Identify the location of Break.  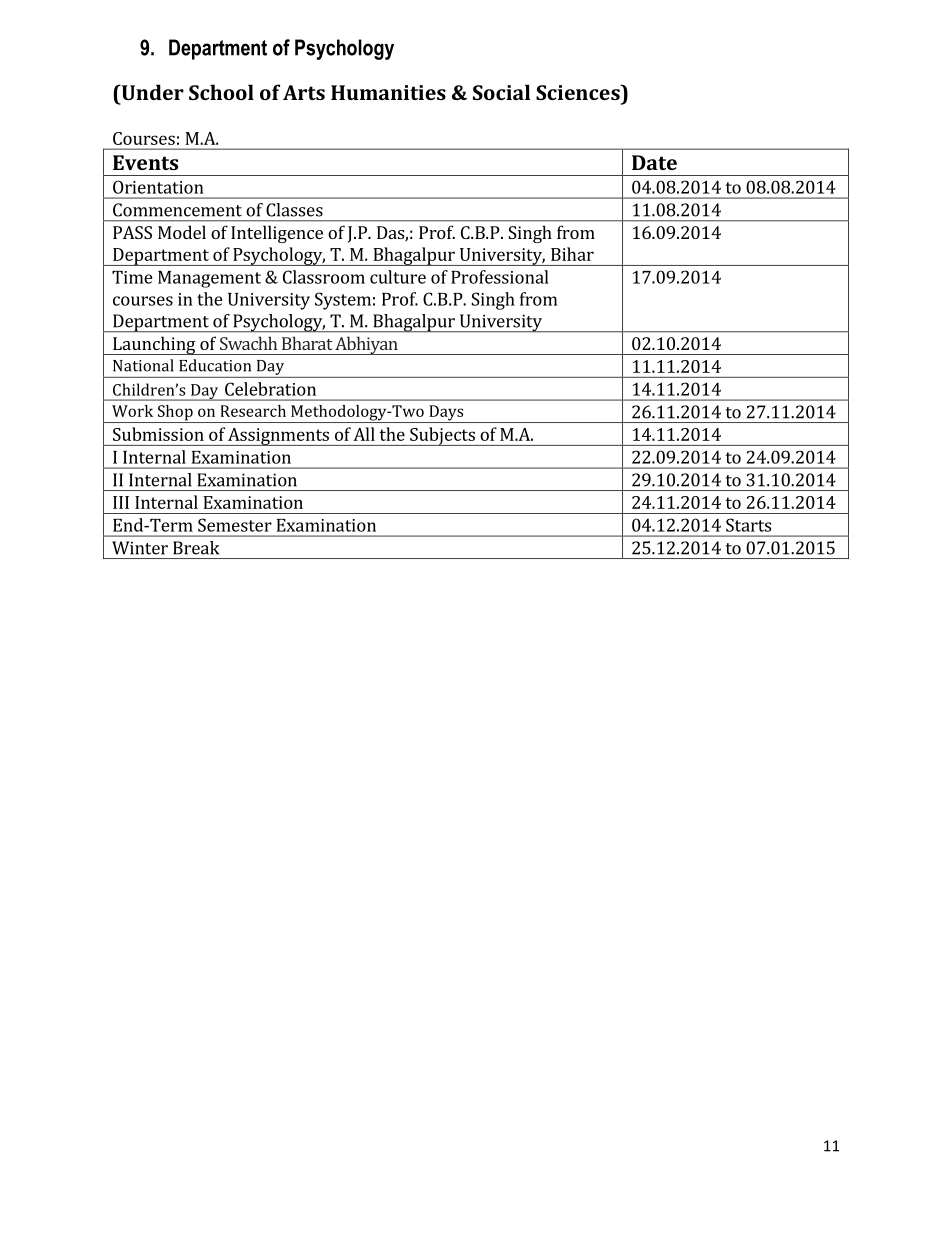
(196, 548).
